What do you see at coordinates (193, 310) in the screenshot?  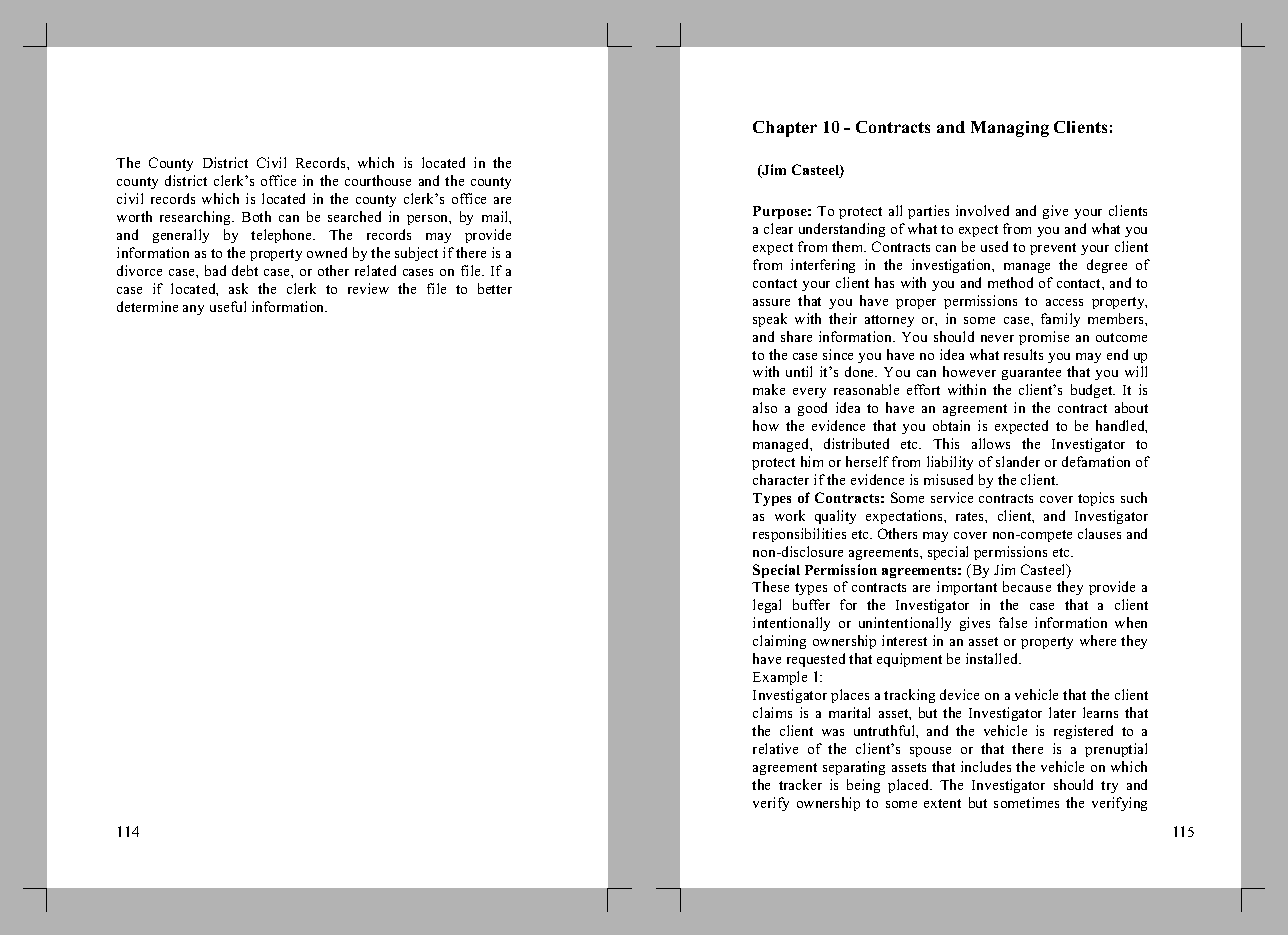 I see `any` at bounding box center [193, 310].
